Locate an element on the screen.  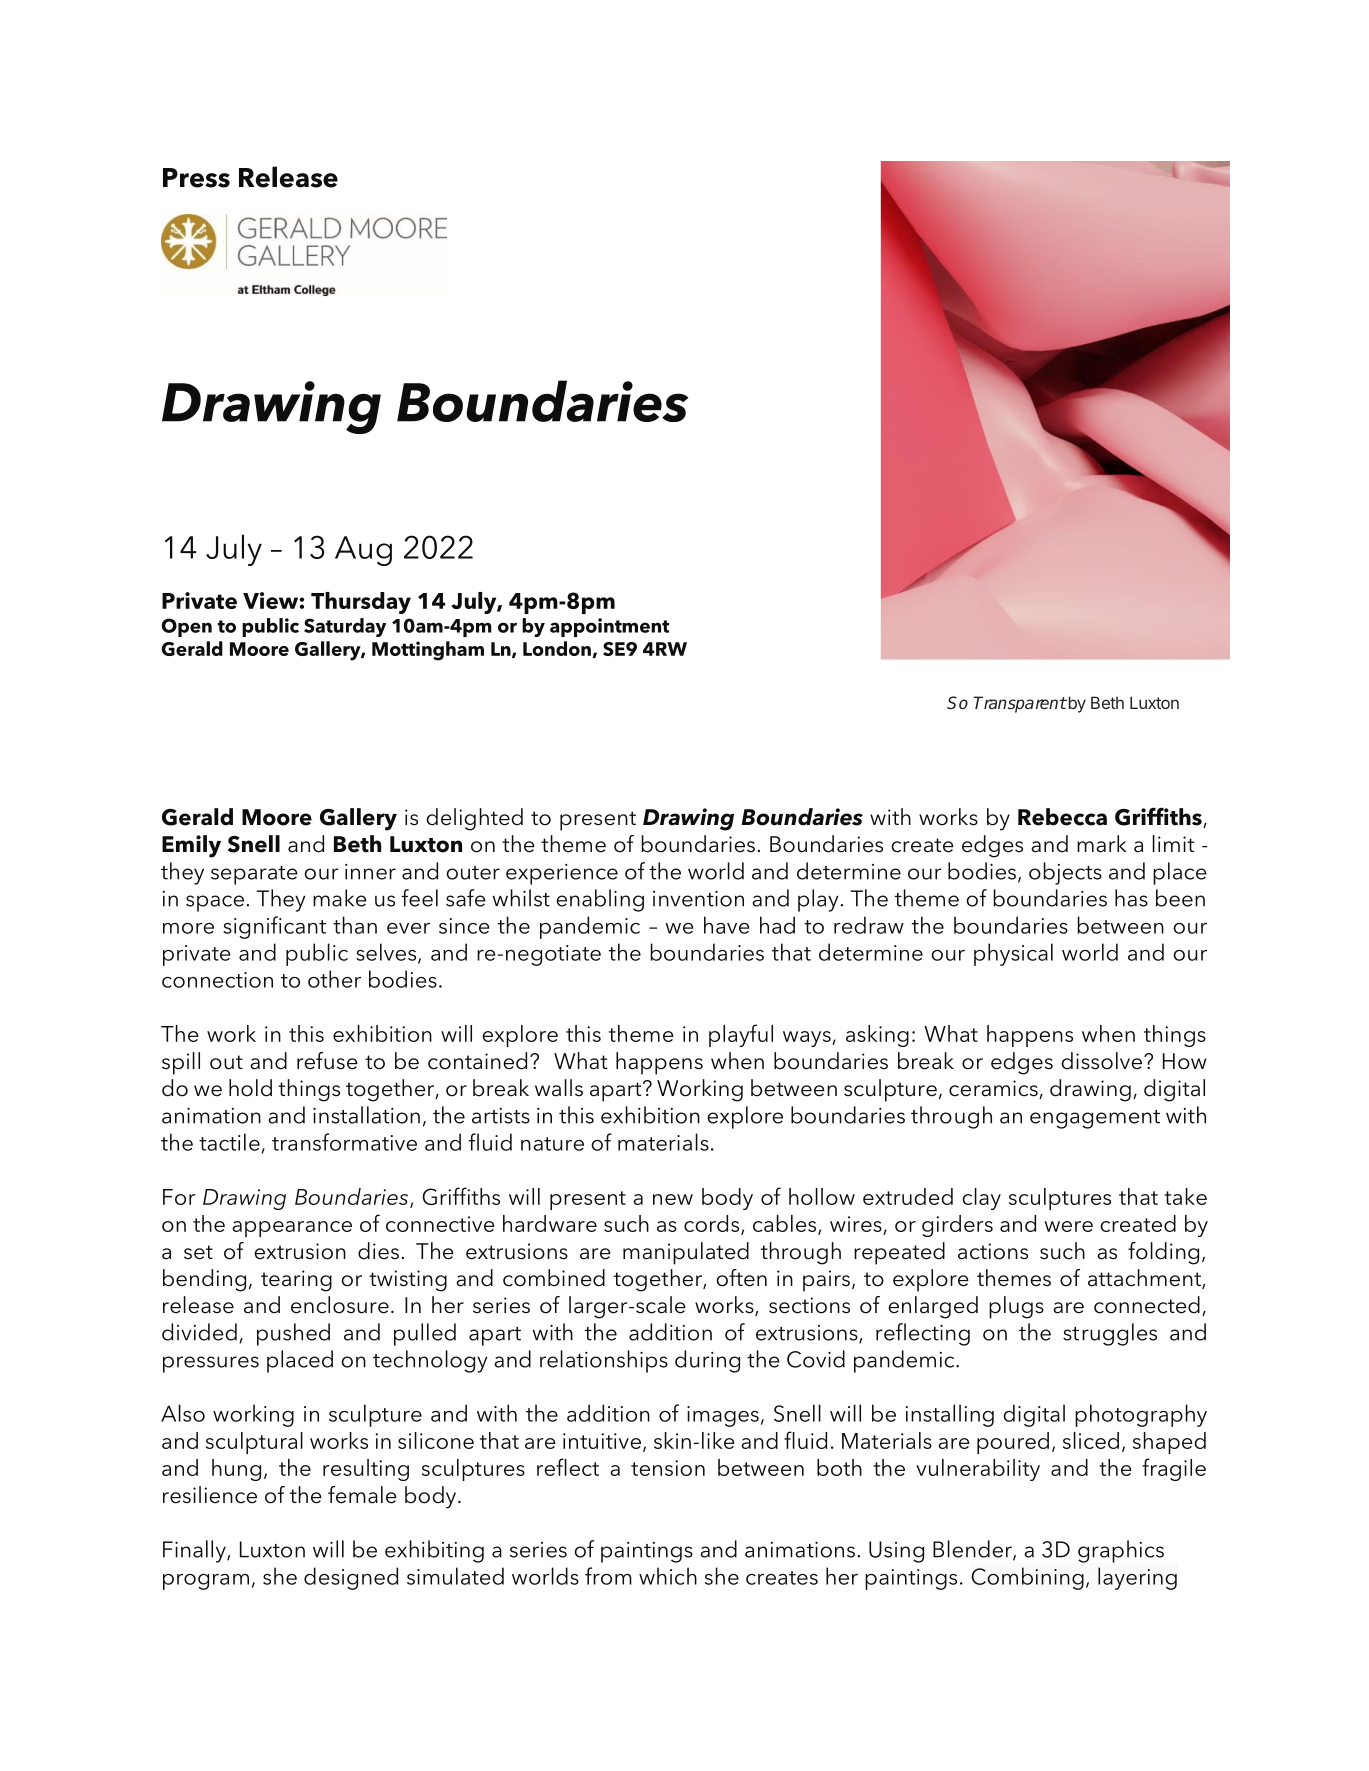
designed is located at coordinates (351, 1578).
